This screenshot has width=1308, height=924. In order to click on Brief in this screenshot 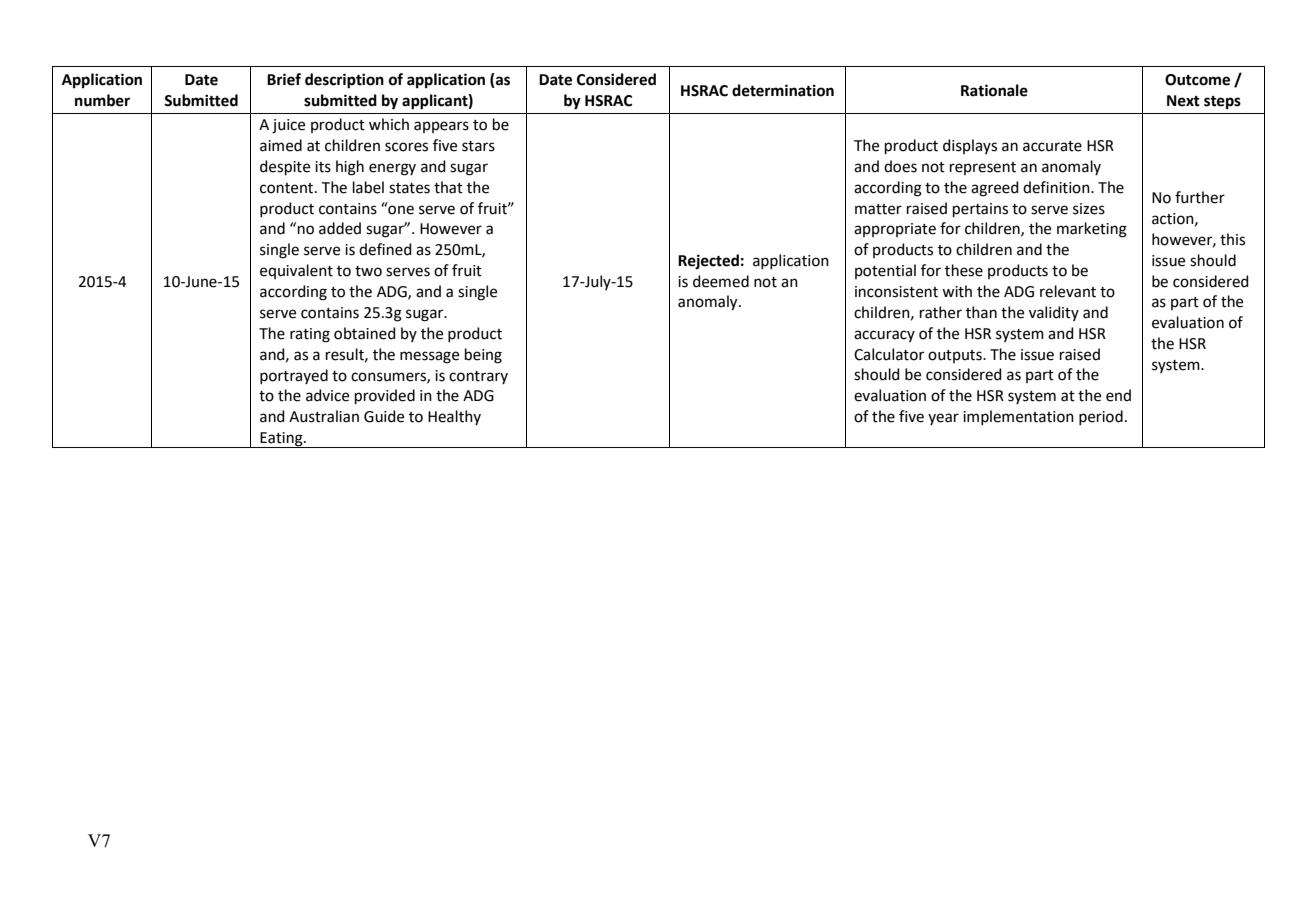, I will do `click(284, 79)`.
